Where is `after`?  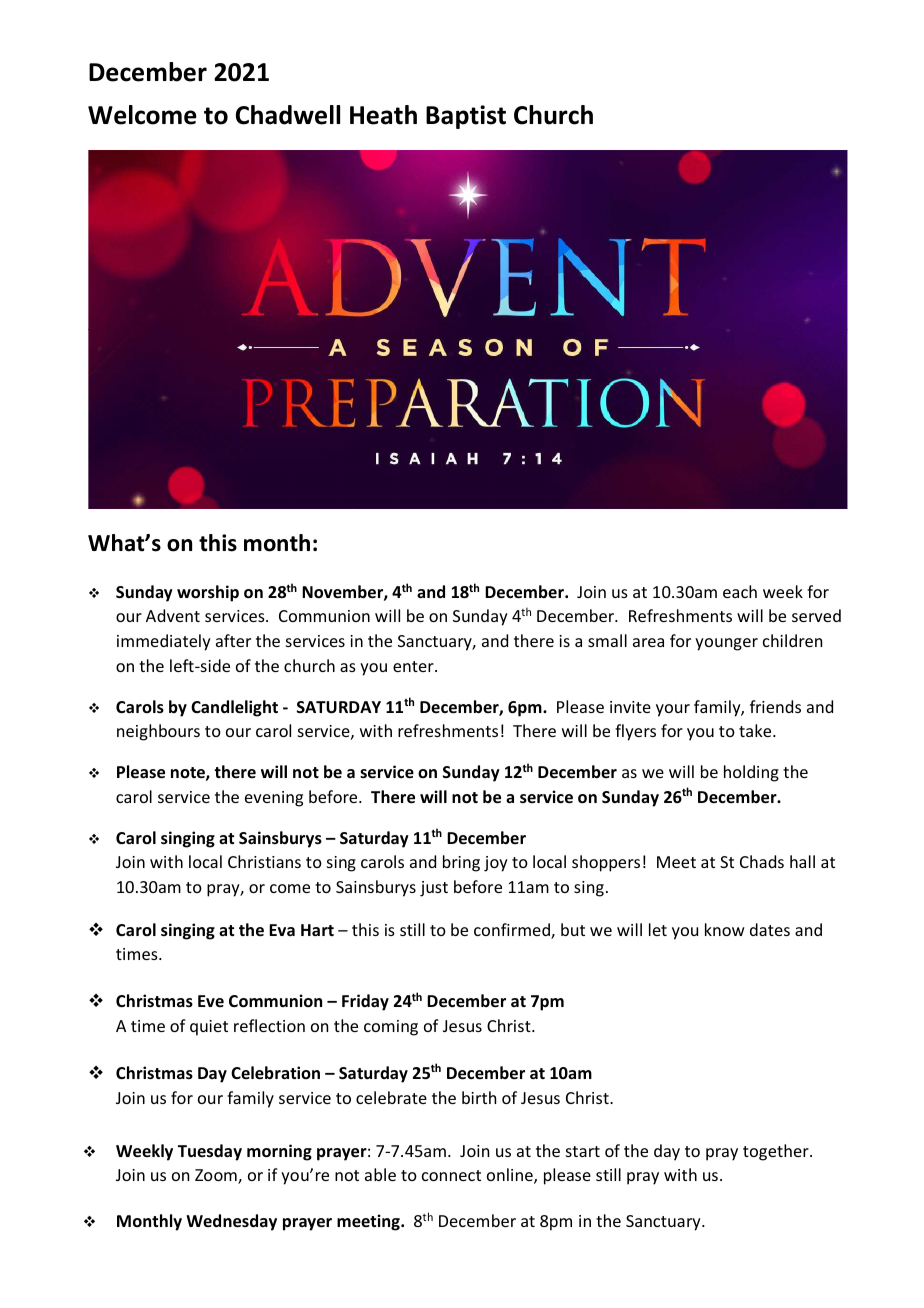
after is located at coordinates (233, 640).
